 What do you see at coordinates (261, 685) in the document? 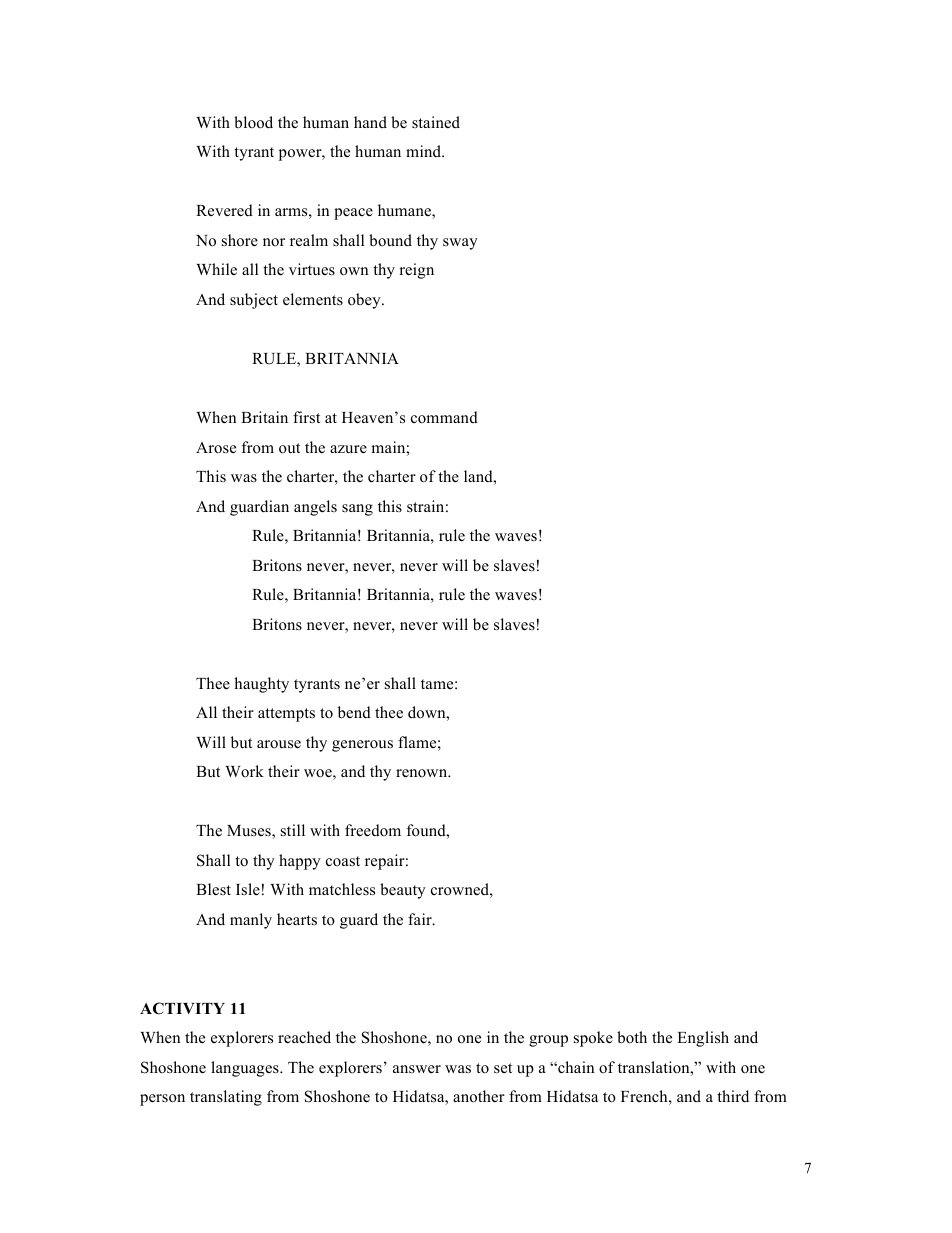
I see `haughty` at bounding box center [261, 685].
